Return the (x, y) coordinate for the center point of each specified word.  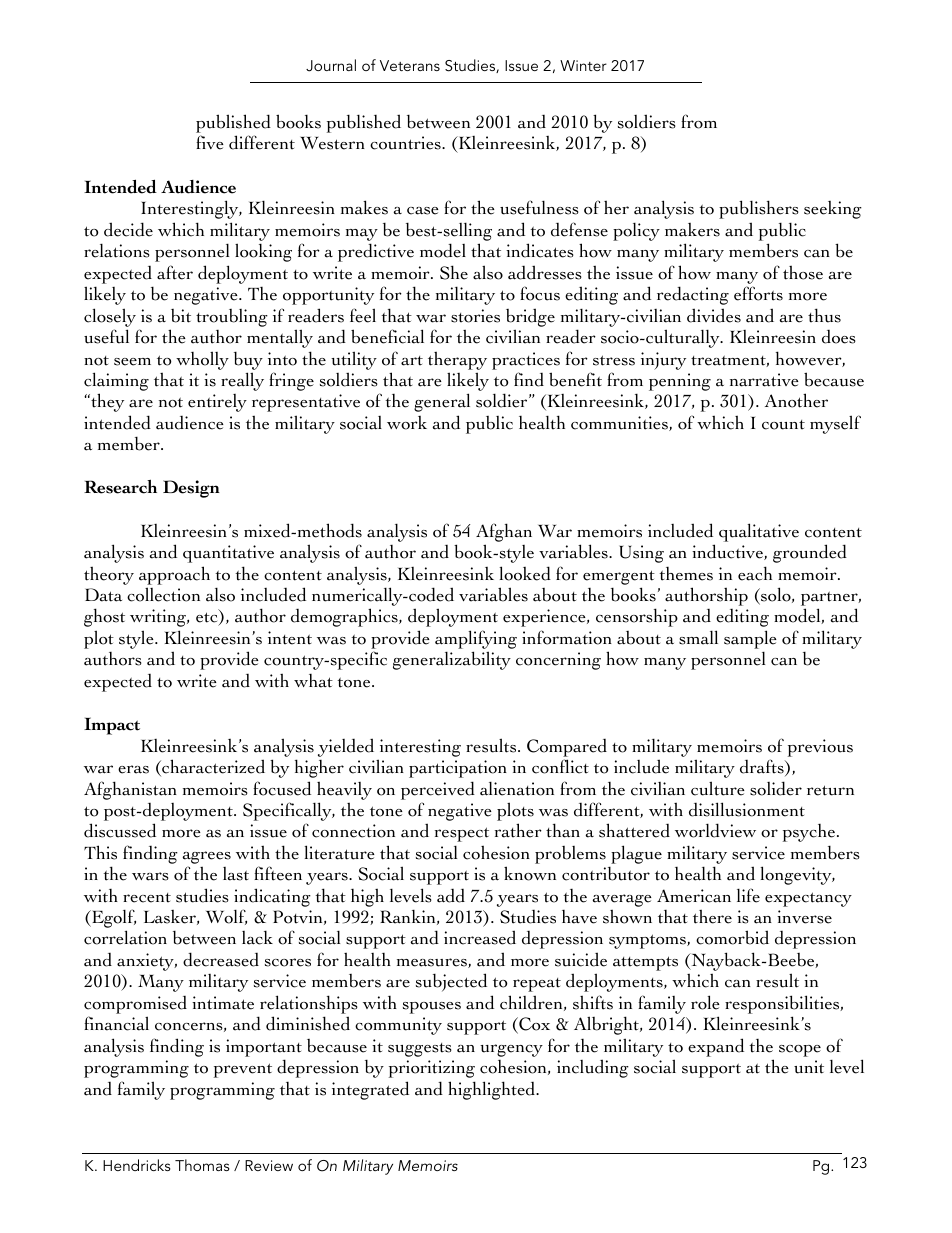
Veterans (410, 65)
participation (458, 769)
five (210, 142)
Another (796, 400)
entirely (217, 403)
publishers (759, 209)
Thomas (202, 1165)
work (407, 423)
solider (776, 788)
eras (133, 769)
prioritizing (432, 1069)
